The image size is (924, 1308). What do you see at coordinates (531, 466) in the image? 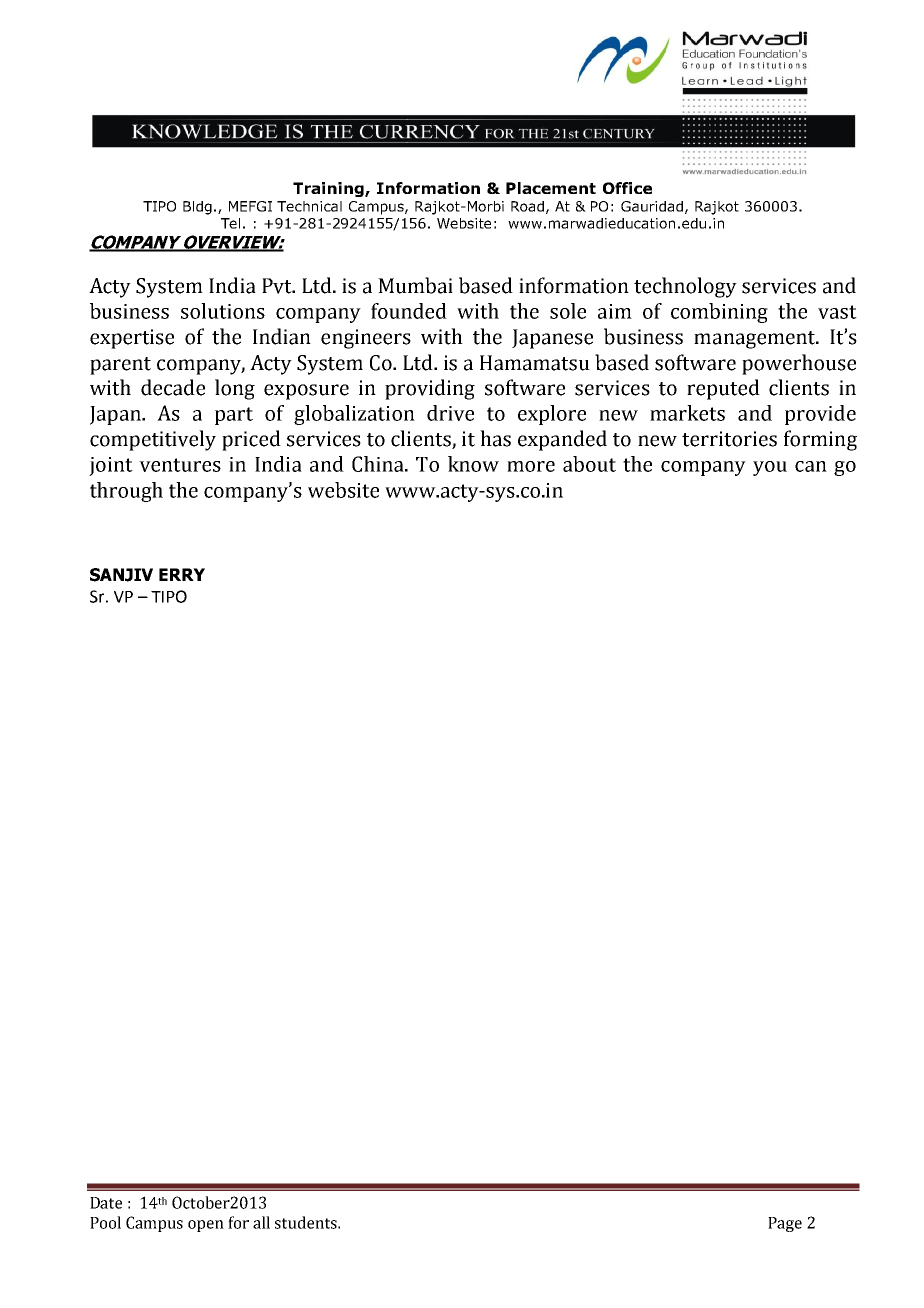
I see `more` at bounding box center [531, 466].
